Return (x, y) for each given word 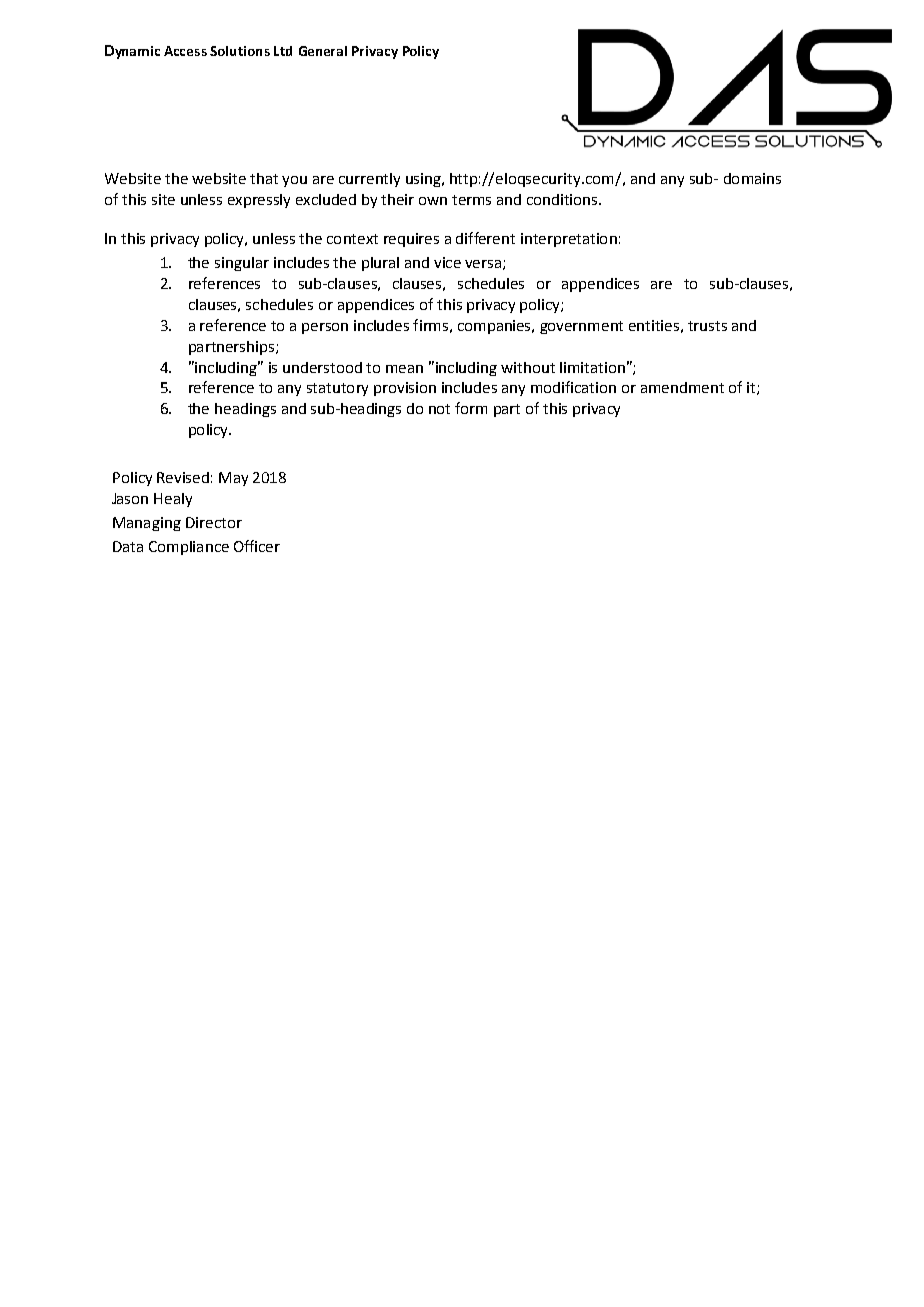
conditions (563, 199)
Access (185, 51)
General (323, 51)
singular (242, 264)
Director (214, 522)
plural (380, 264)
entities (654, 325)
